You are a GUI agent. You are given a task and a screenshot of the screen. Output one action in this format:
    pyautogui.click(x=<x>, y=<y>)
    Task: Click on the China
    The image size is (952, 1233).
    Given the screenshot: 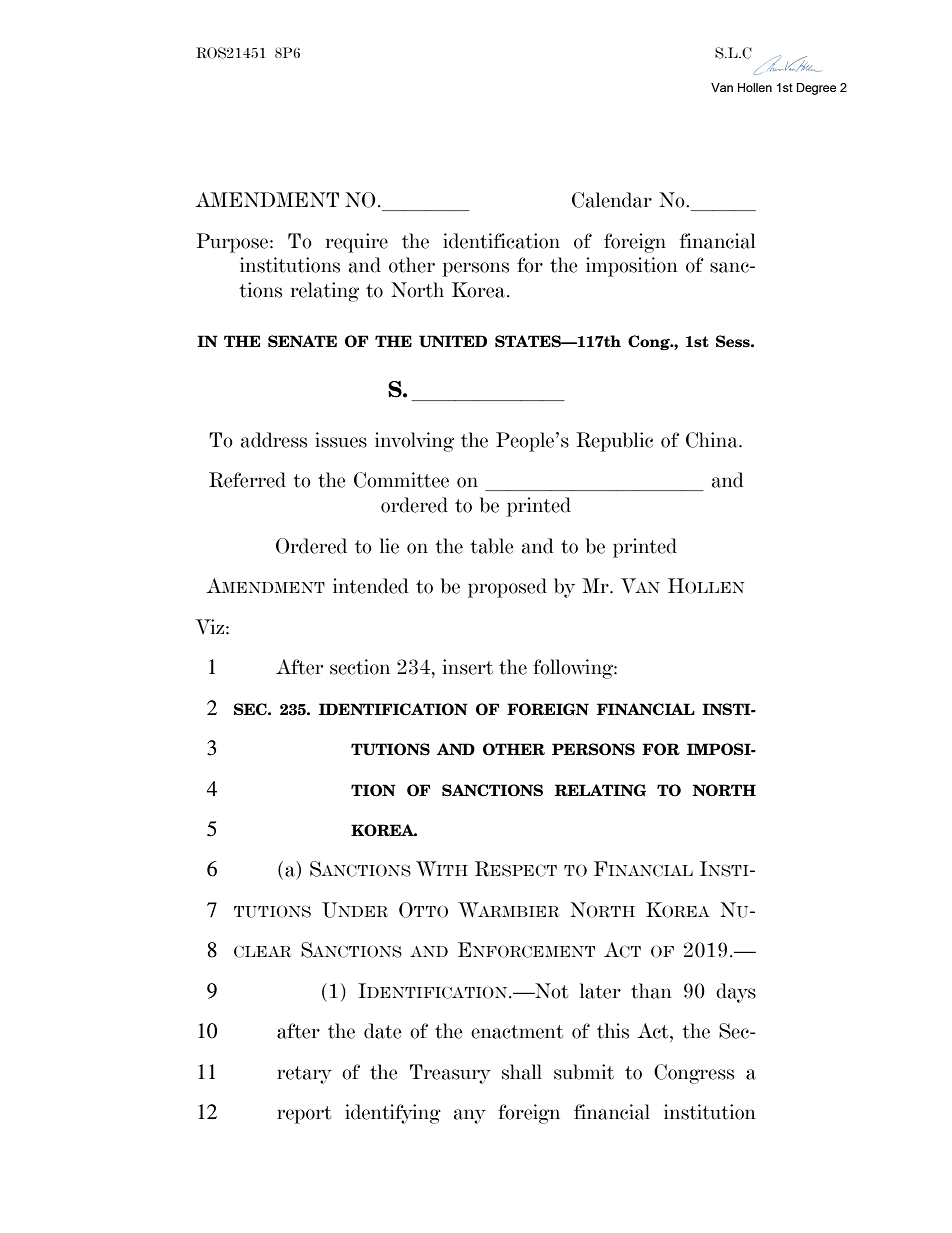 What is the action you would take?
    pyautogui.click(x=713, y=440)
